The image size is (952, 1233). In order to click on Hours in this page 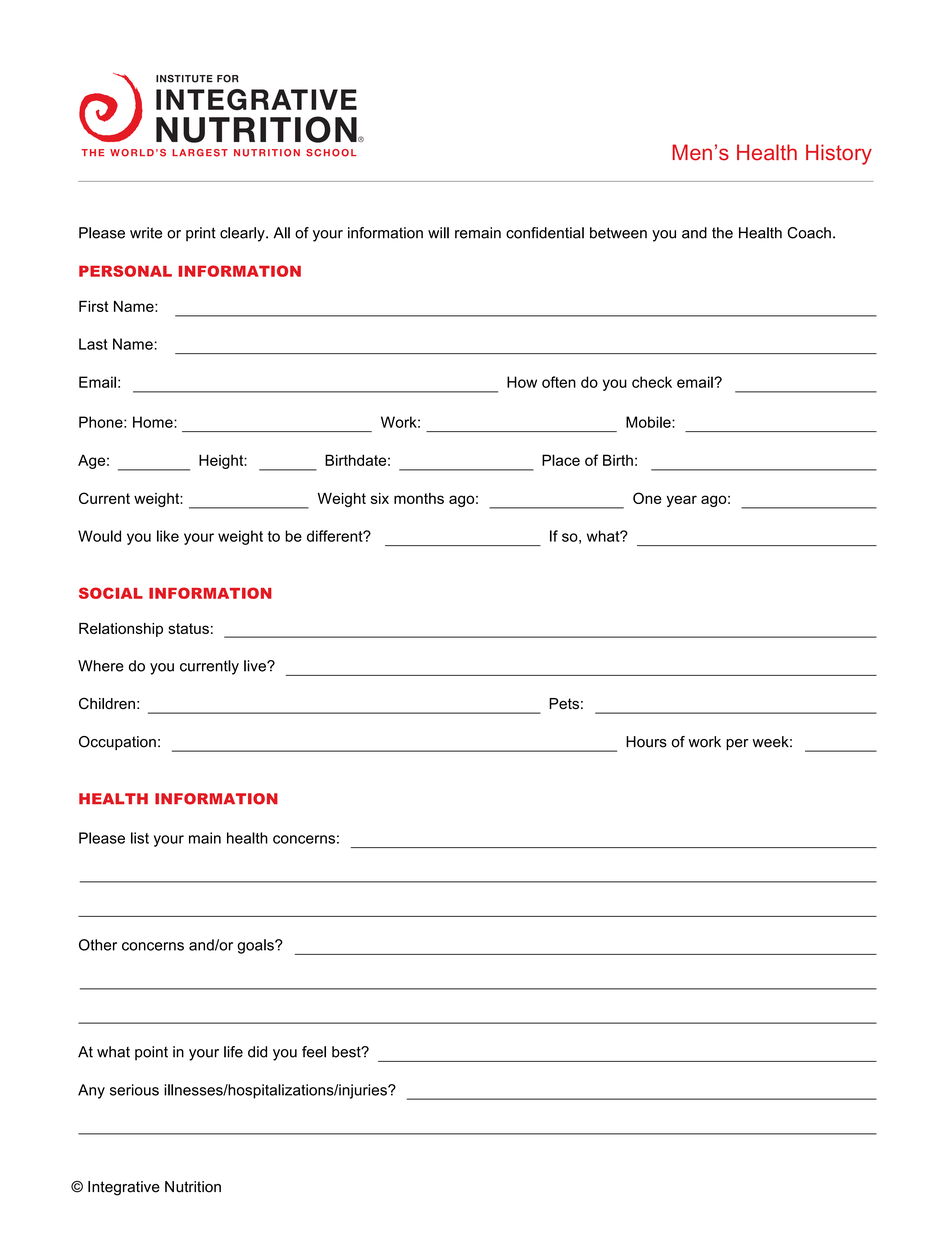, I will do `click(646, 742)`.
